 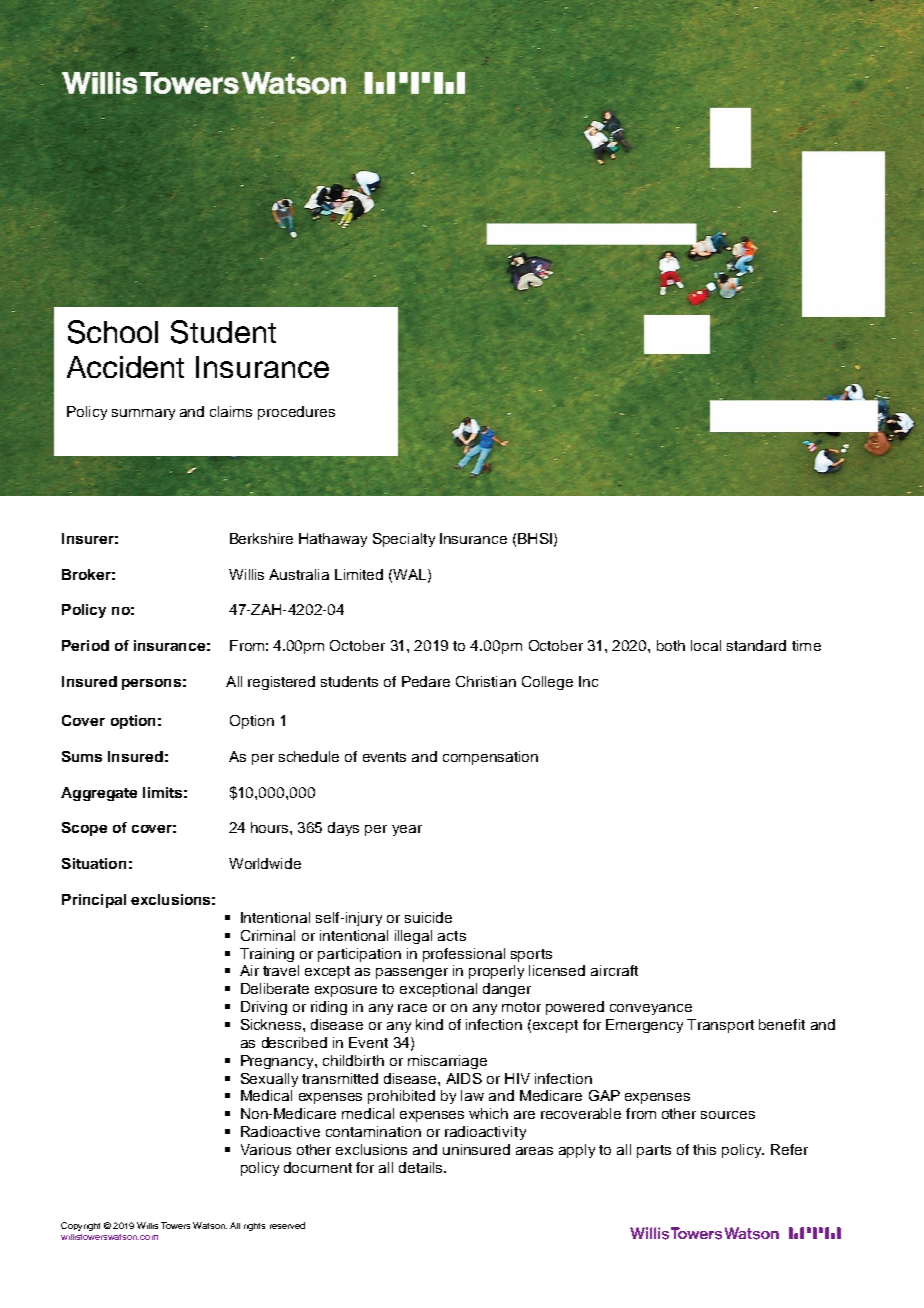 What do you see at coordinates (404, 540) in the screenshot?
I see `Specialty` at bounding box center [404, 540].
